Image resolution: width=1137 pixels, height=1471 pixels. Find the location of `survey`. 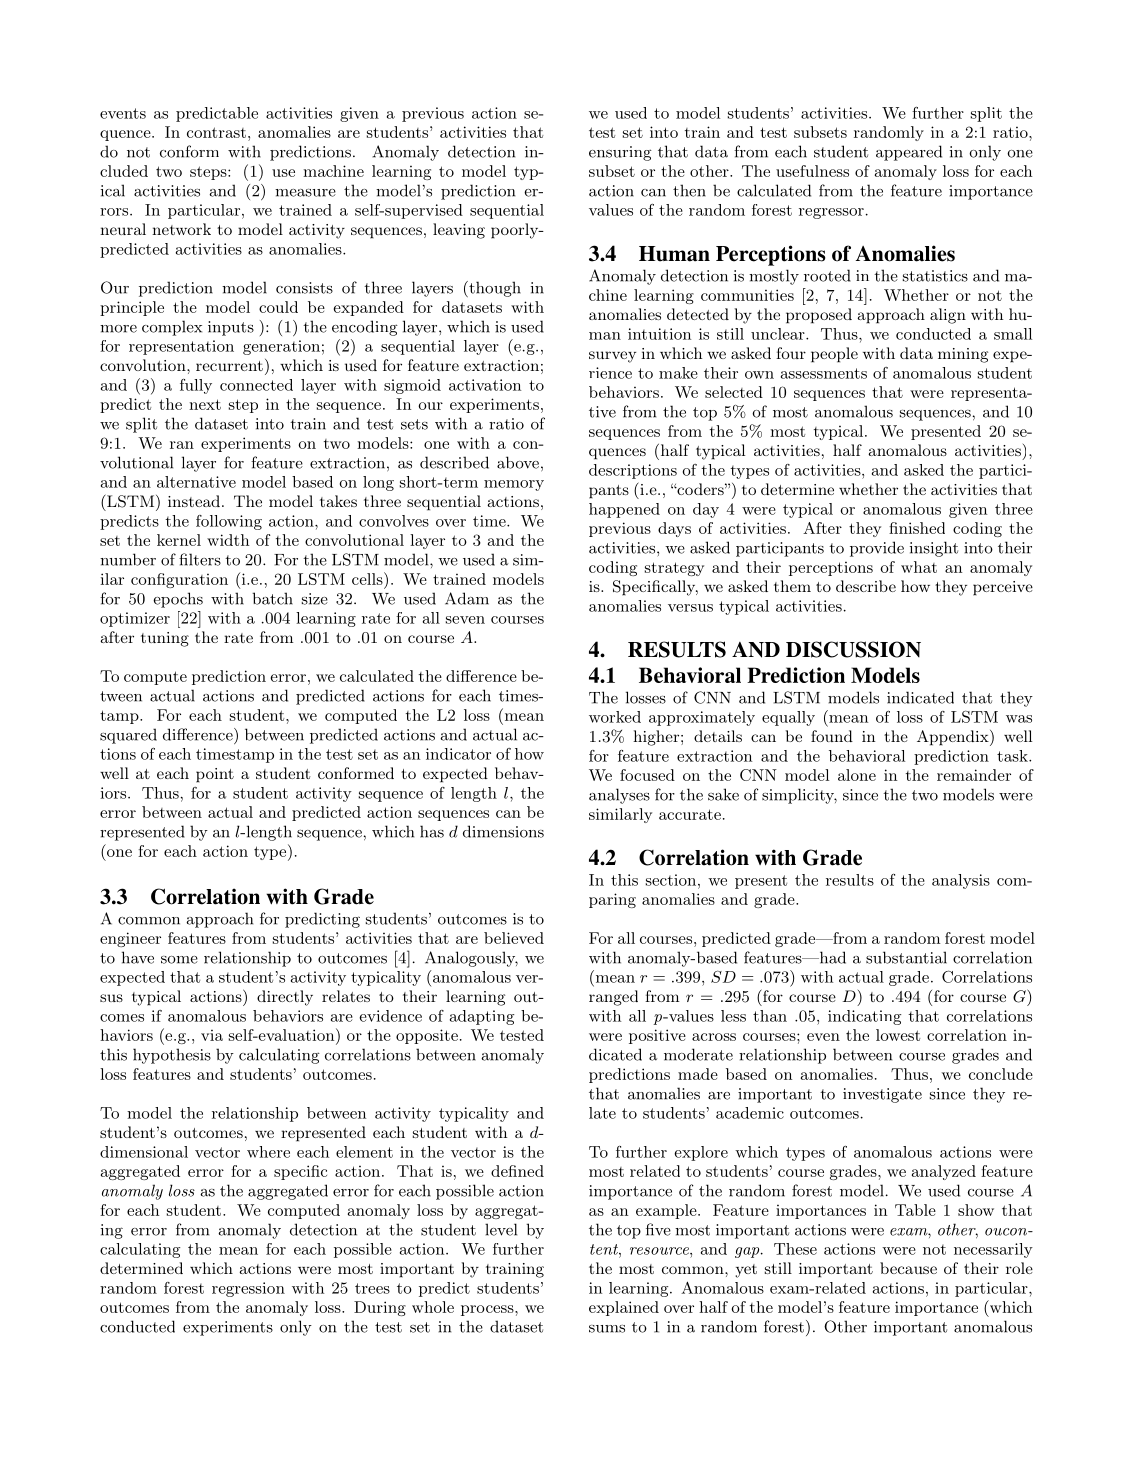

survey is located at coordinates (612, 357).
